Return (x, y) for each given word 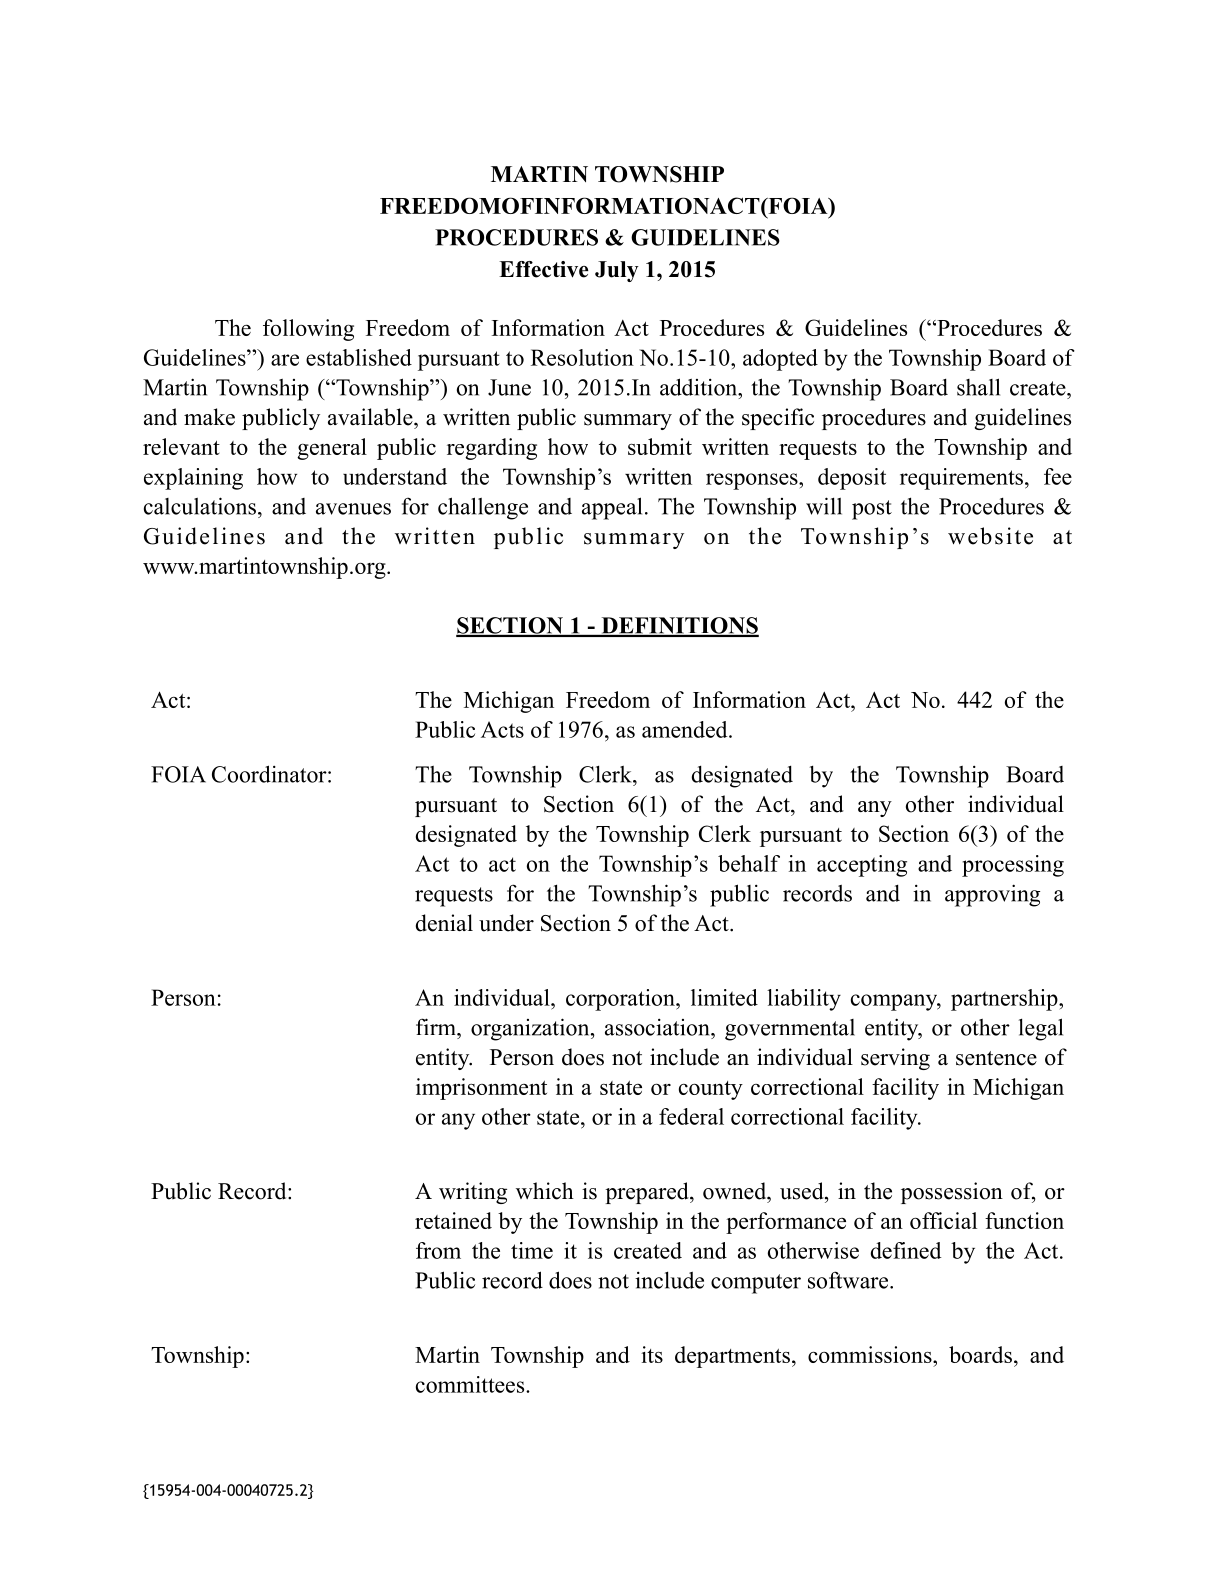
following (308, 330)
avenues (353, 509)
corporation (621, 1000)
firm (437, 1026)
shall (978, 387)
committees (471, 1384)
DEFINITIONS (679, 626)
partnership (1005, 1000)
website (990, 536)
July (617, 271)
